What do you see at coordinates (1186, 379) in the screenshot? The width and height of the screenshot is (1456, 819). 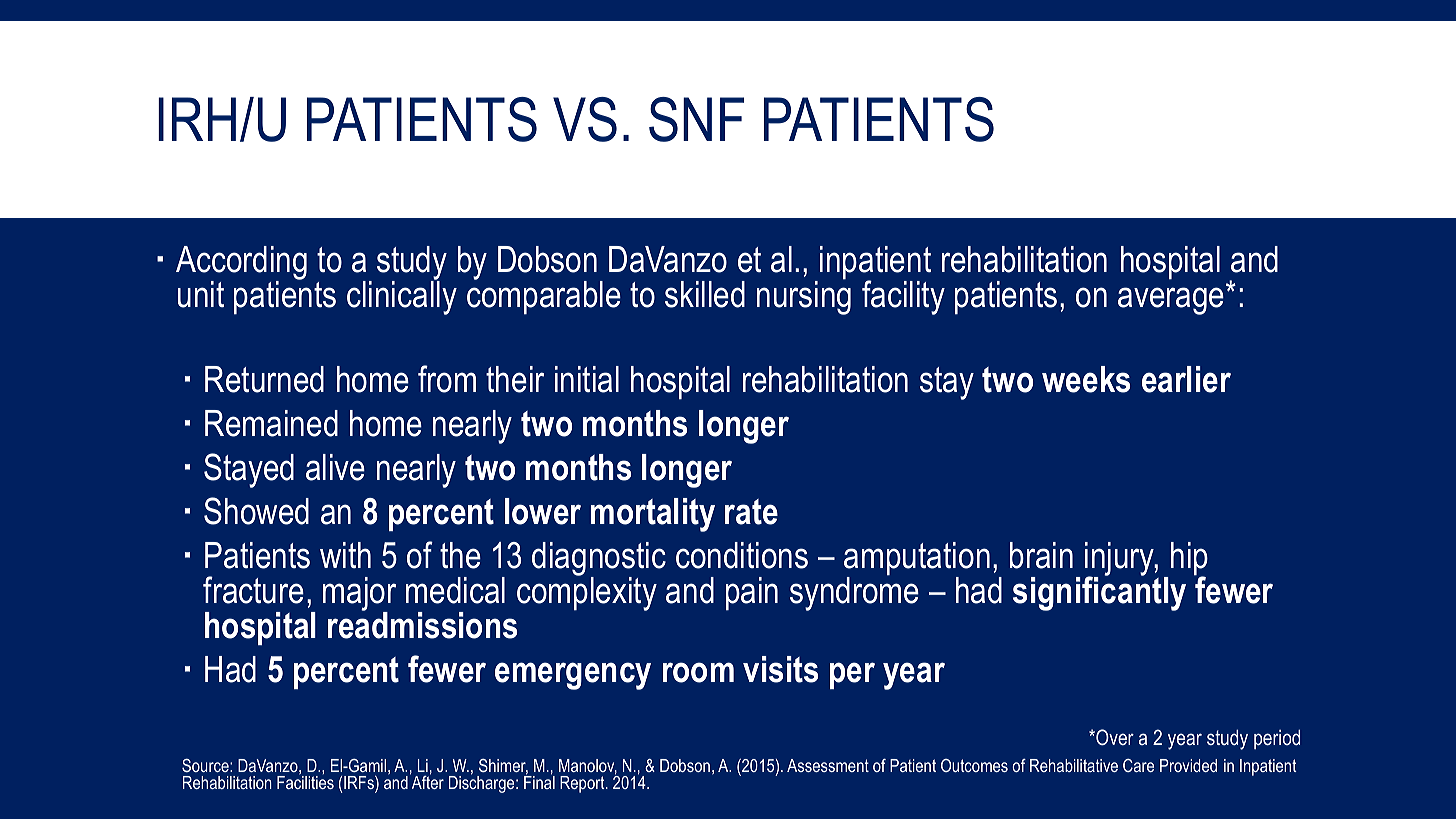 I see `earlier` at bounding box center [1186, 379].
